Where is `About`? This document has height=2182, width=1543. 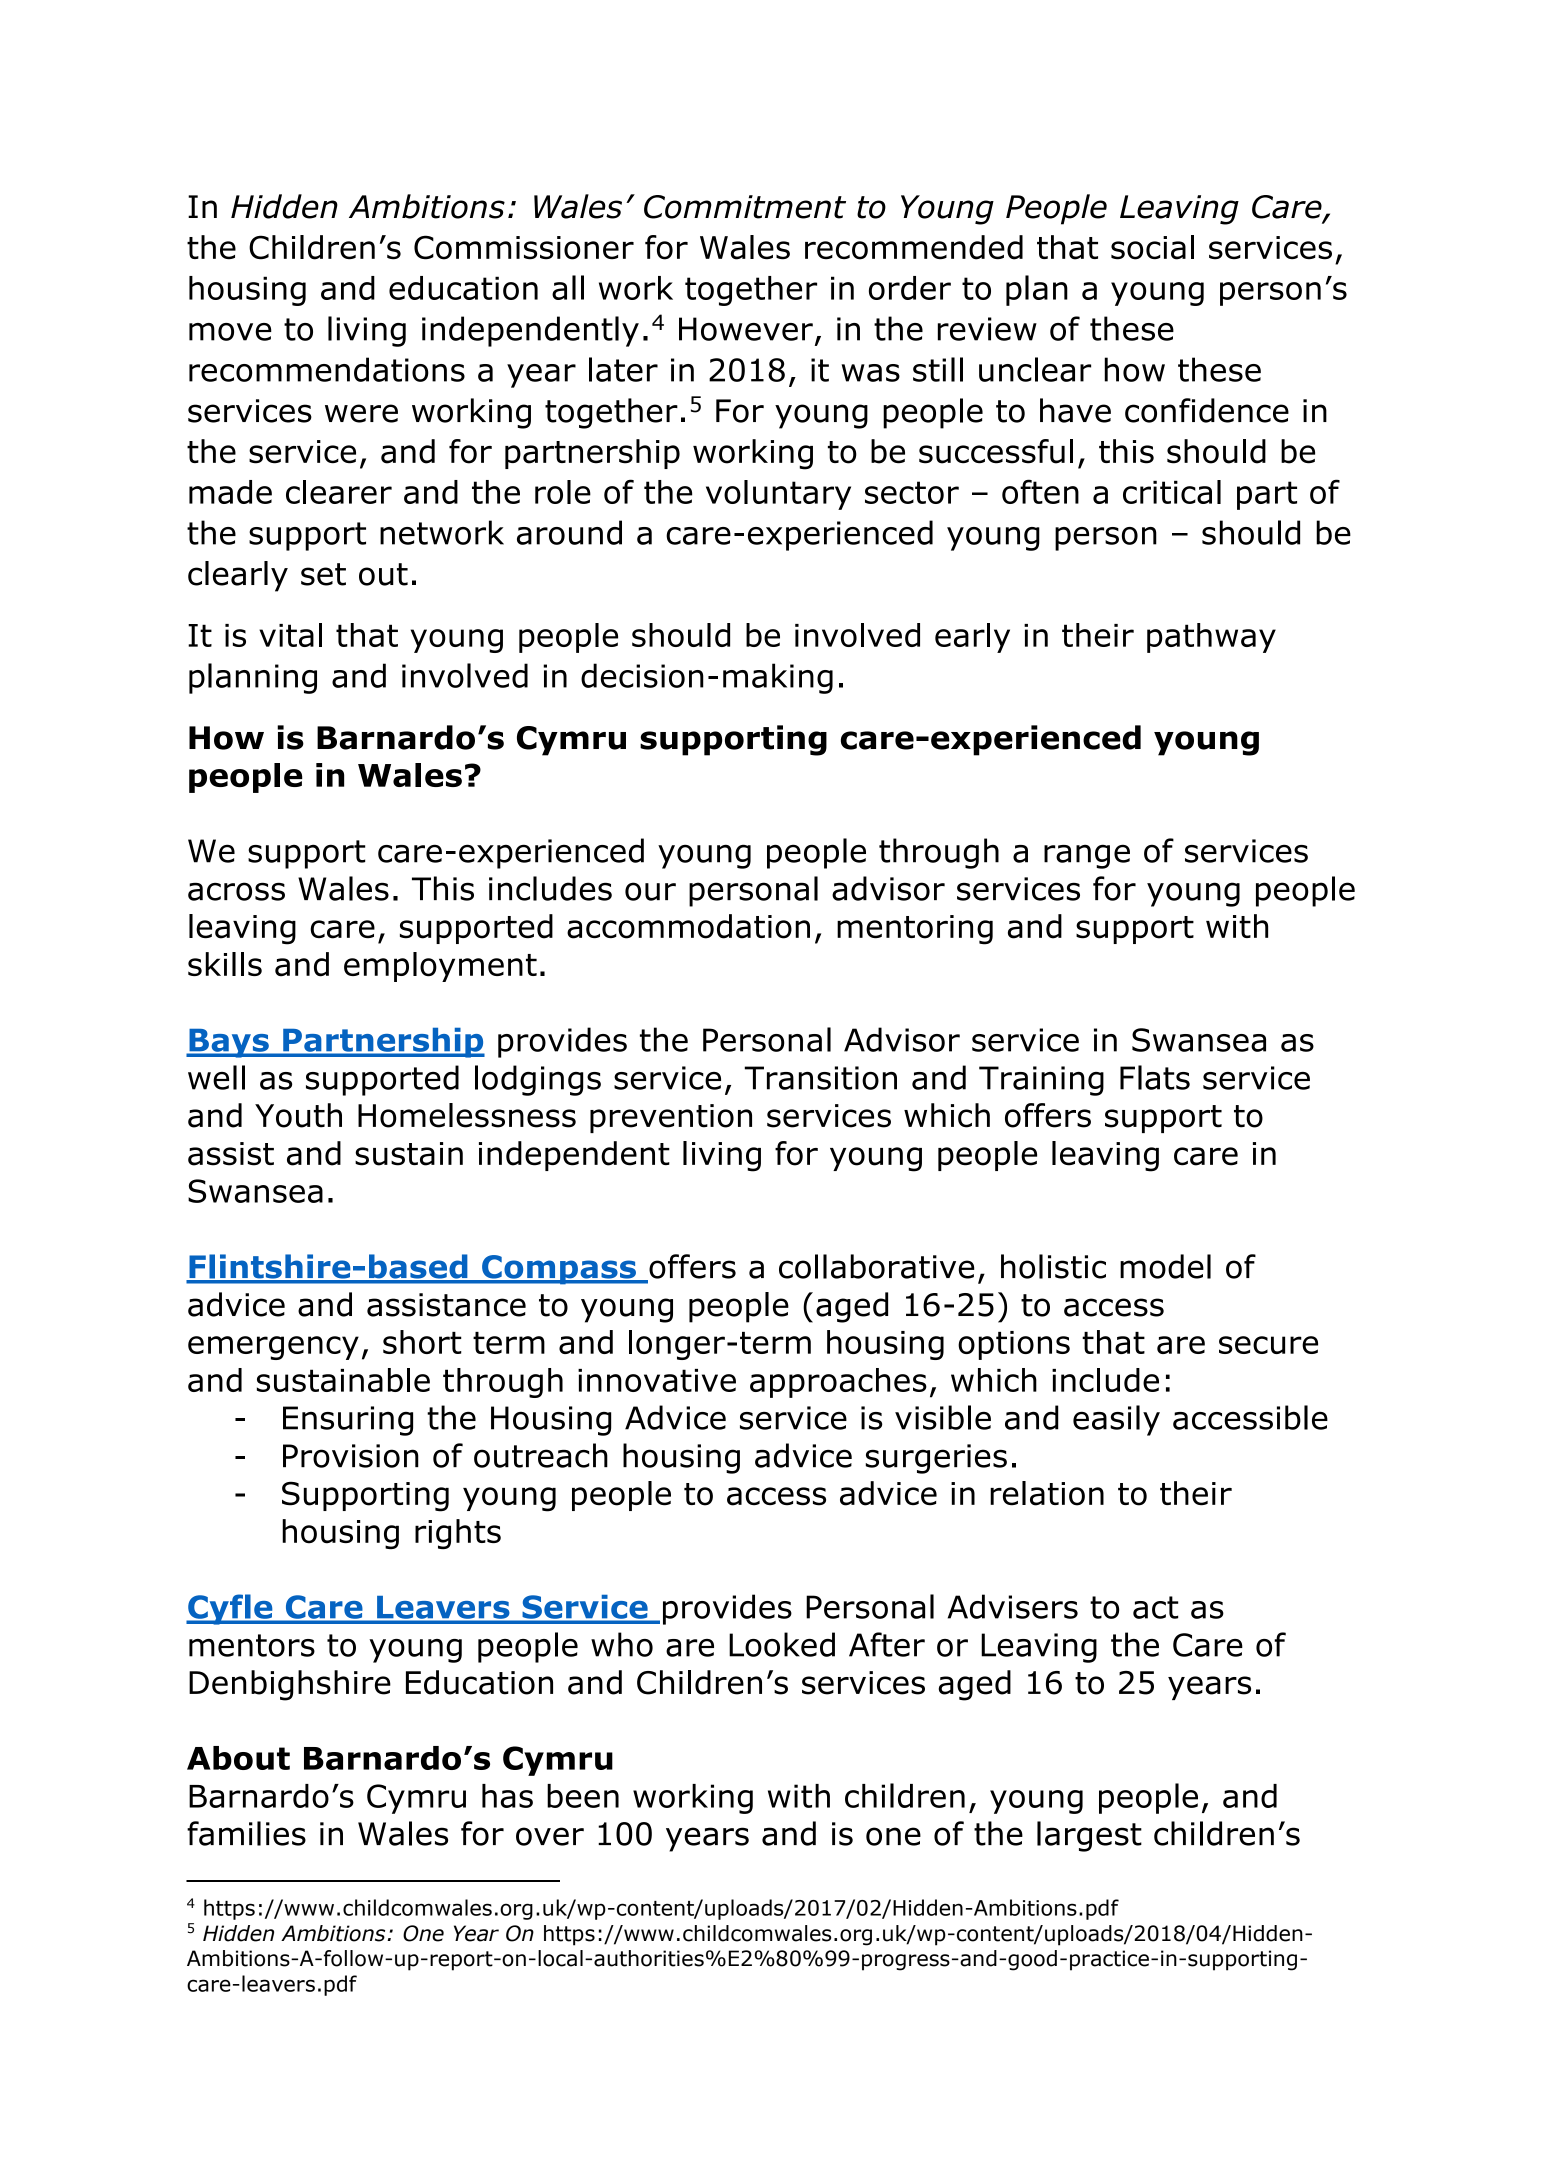 About is located at coordinates (238, 1758).
